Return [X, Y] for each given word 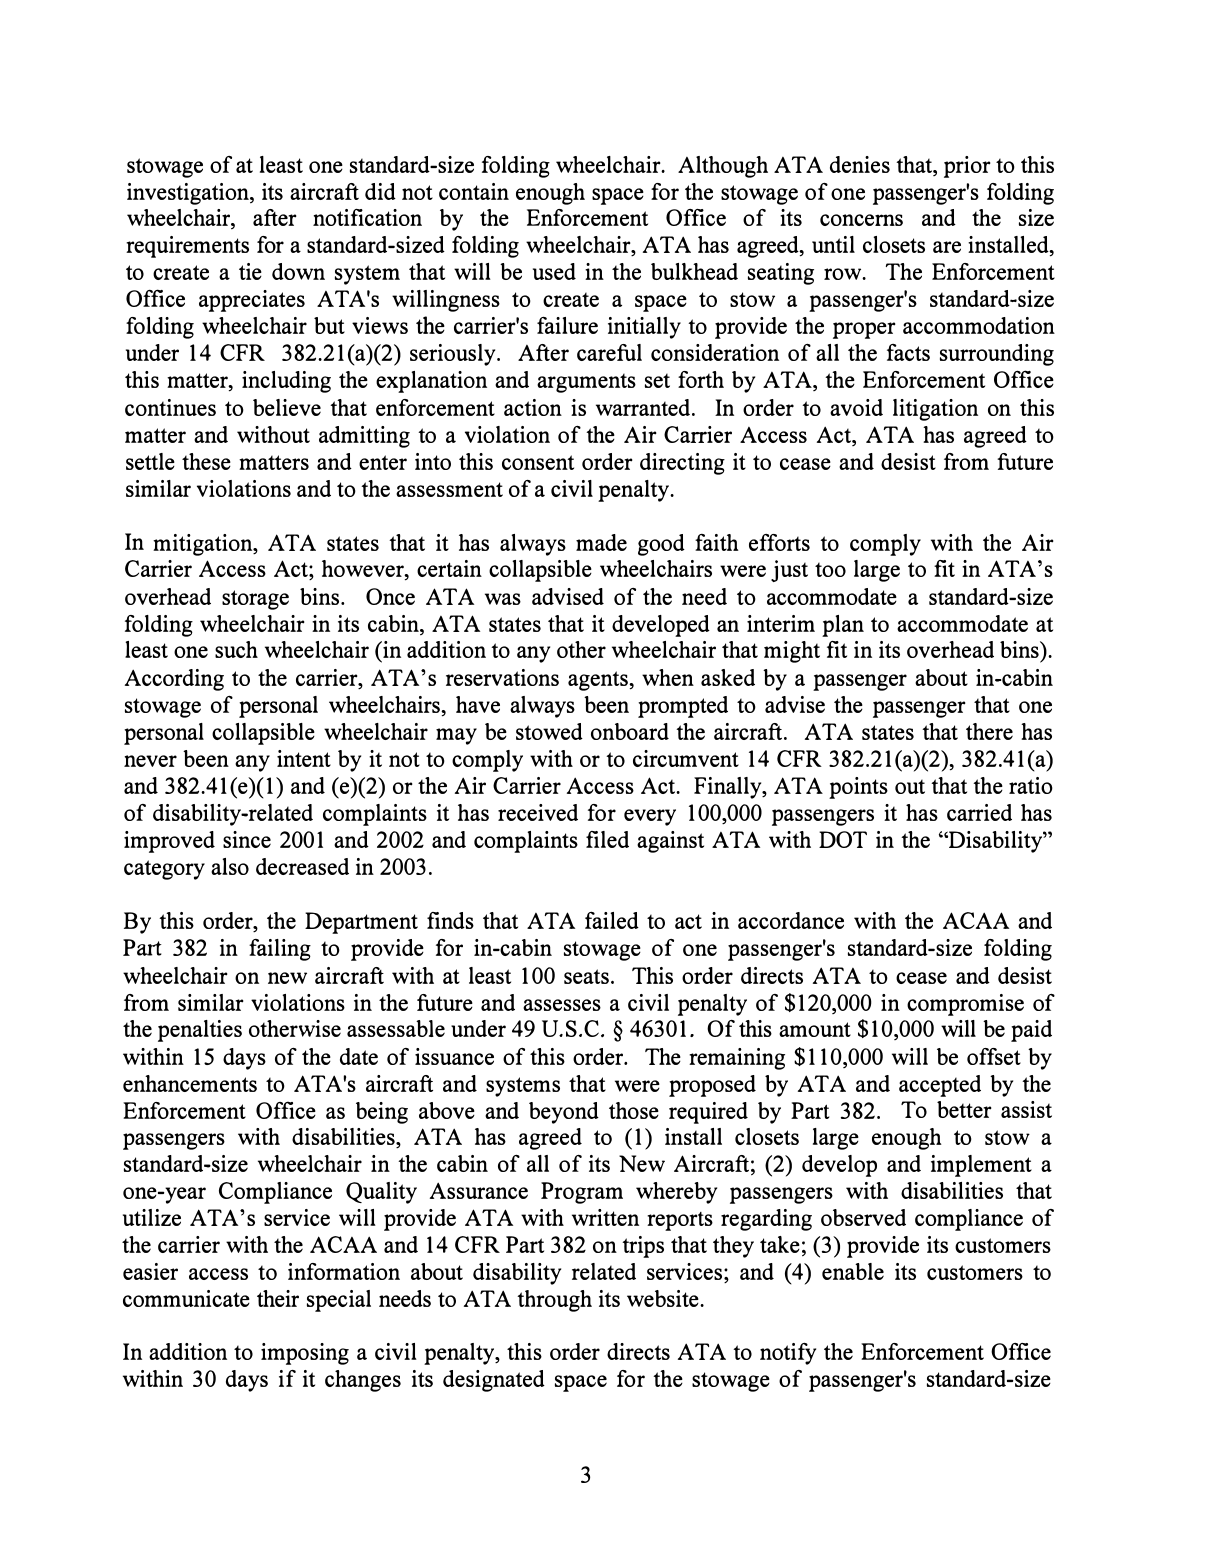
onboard [630, 731]
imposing [305, 1354]
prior [967, 167]
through [554, 1301]
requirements [187, 247]
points [858, 788]
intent [304, 758]
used [554, 271]
